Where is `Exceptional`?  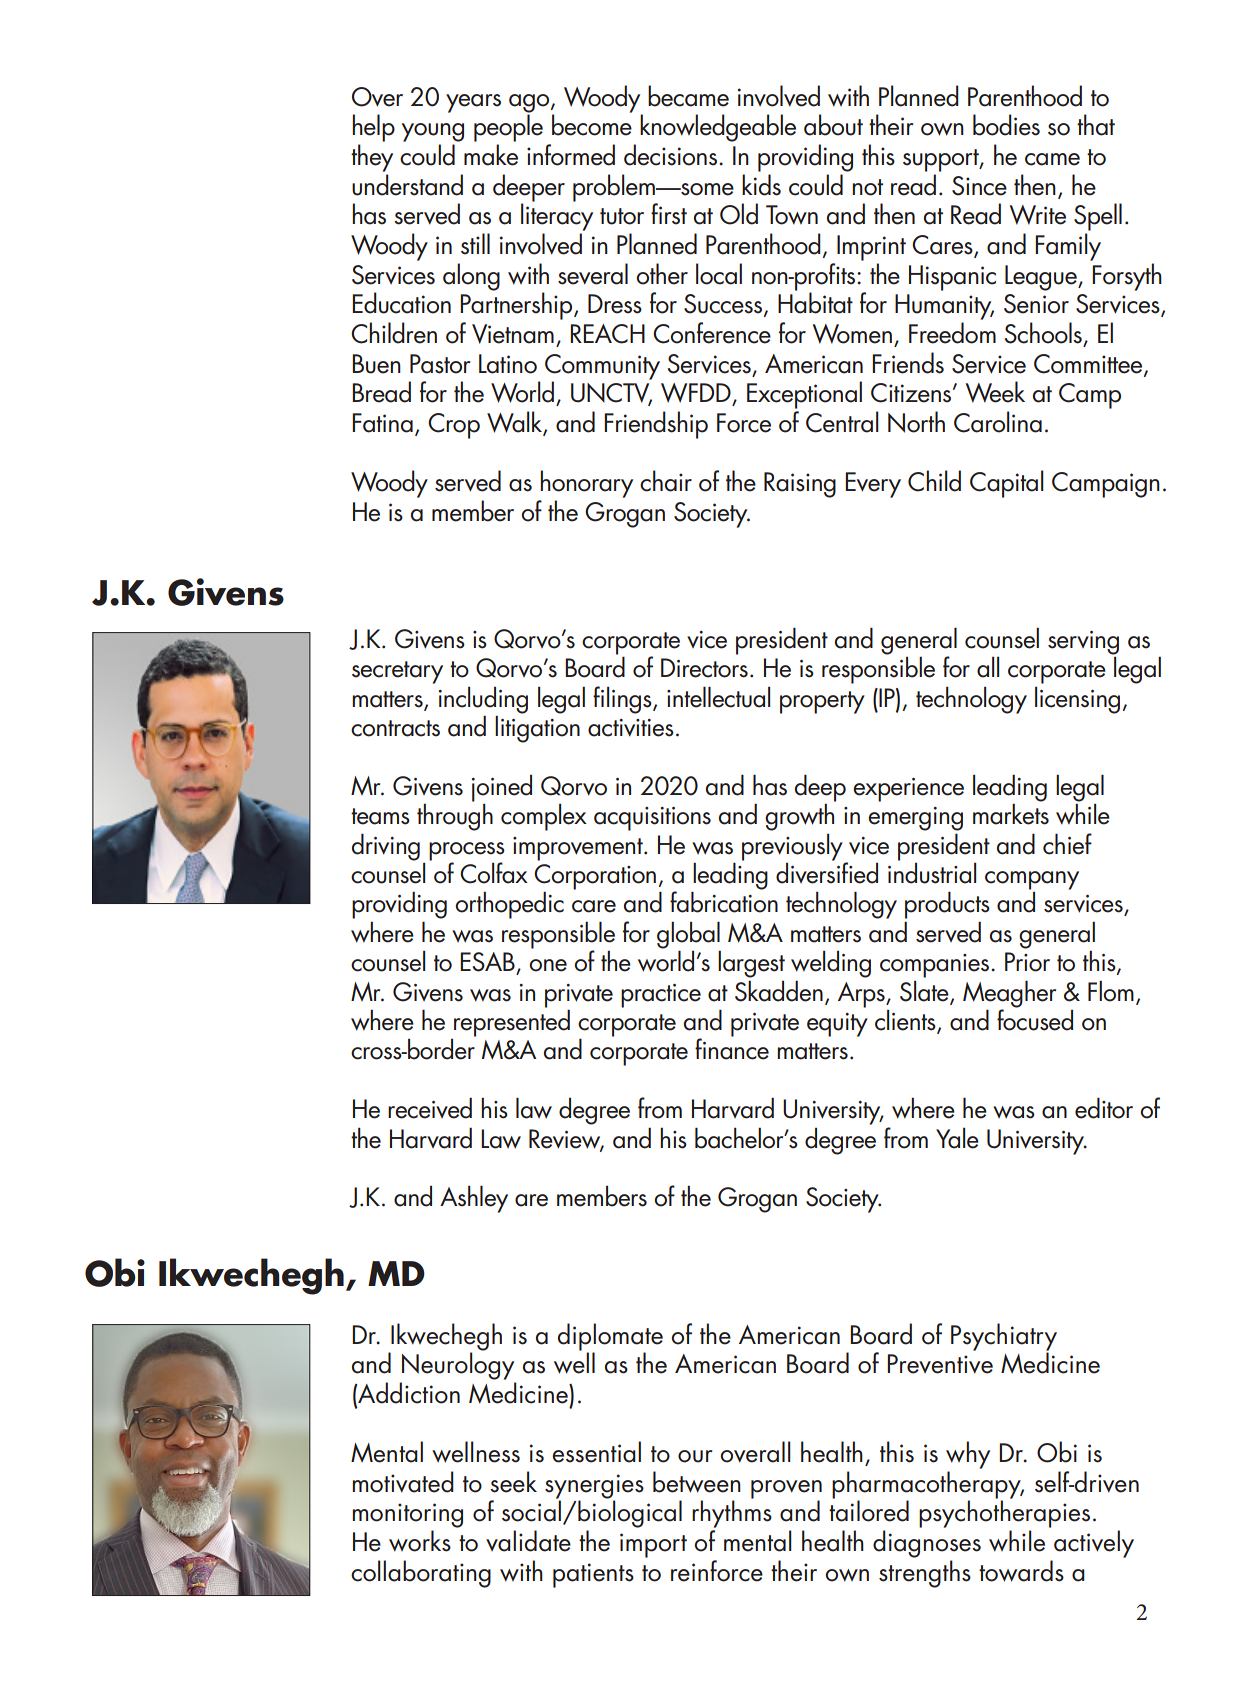 Exceptional is located at coordinates (804, 395).
